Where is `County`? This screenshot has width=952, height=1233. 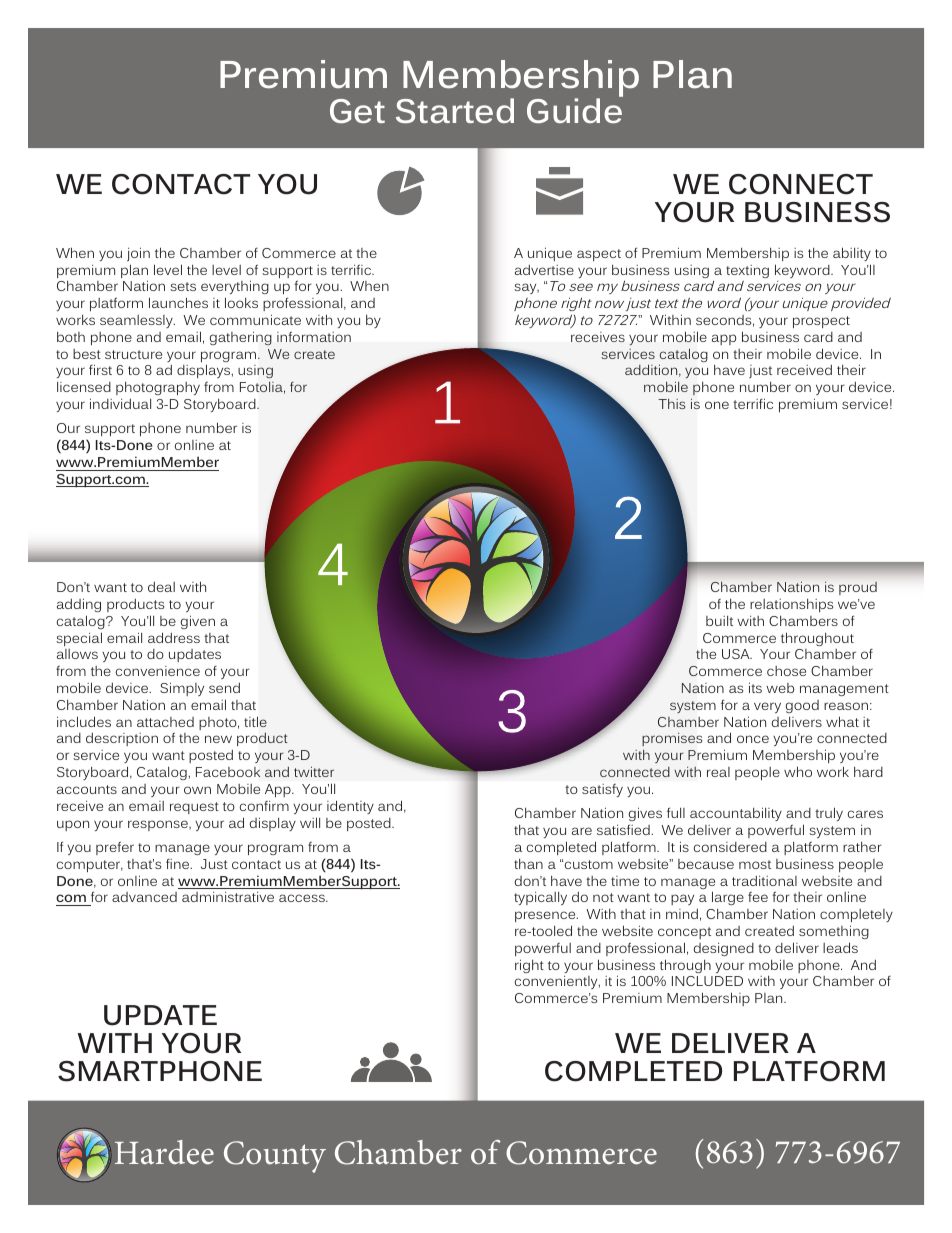 County is located at coordinates (275, 1157).
